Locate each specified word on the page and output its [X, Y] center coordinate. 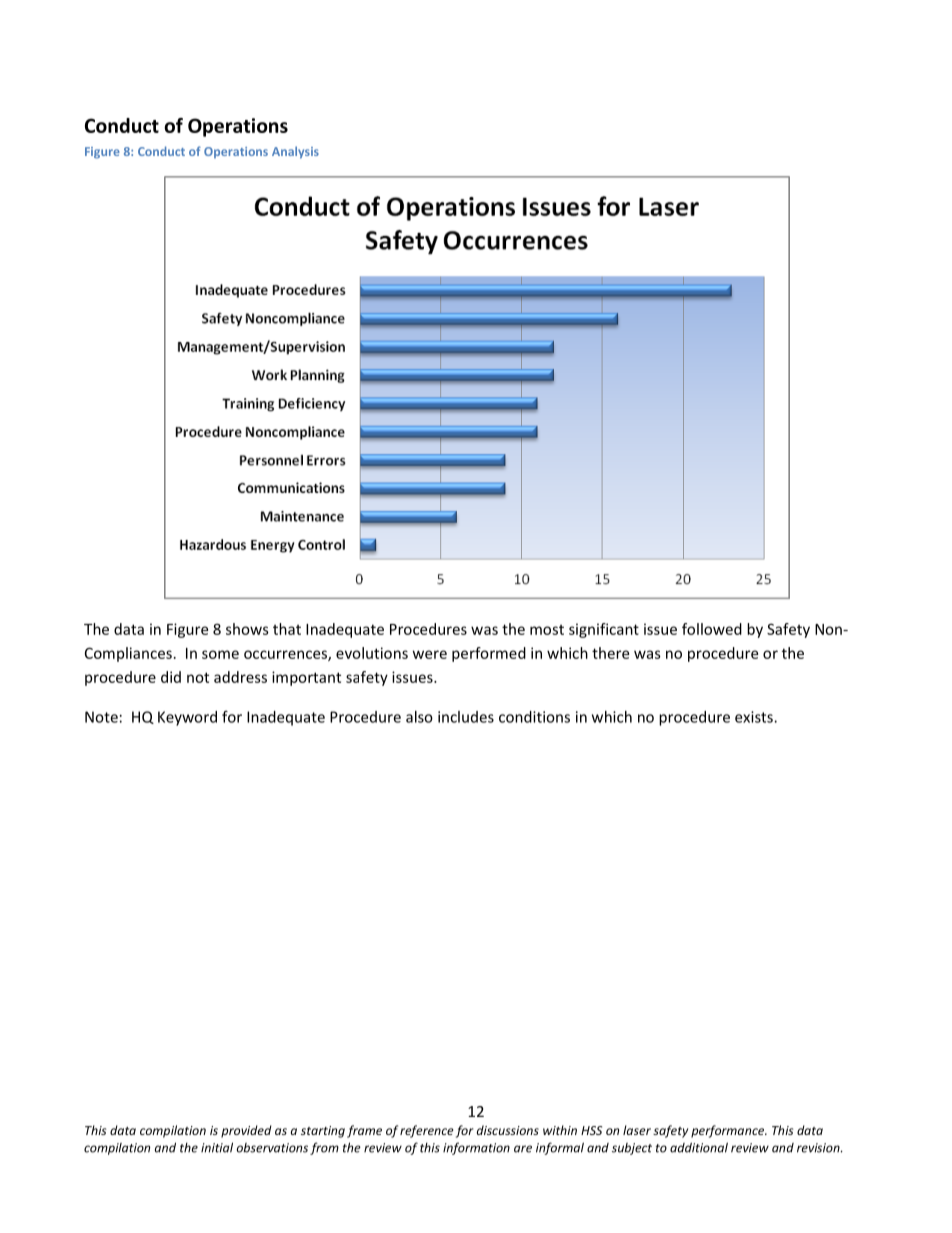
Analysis [295, 152]
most [547, 630]
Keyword [187, 718]
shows [247, 629]
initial [217, 1147]
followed [712, 629]
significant [604, 630]
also [419, 717]
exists [755, 717]
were [430, 654]
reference [427, 1131]
